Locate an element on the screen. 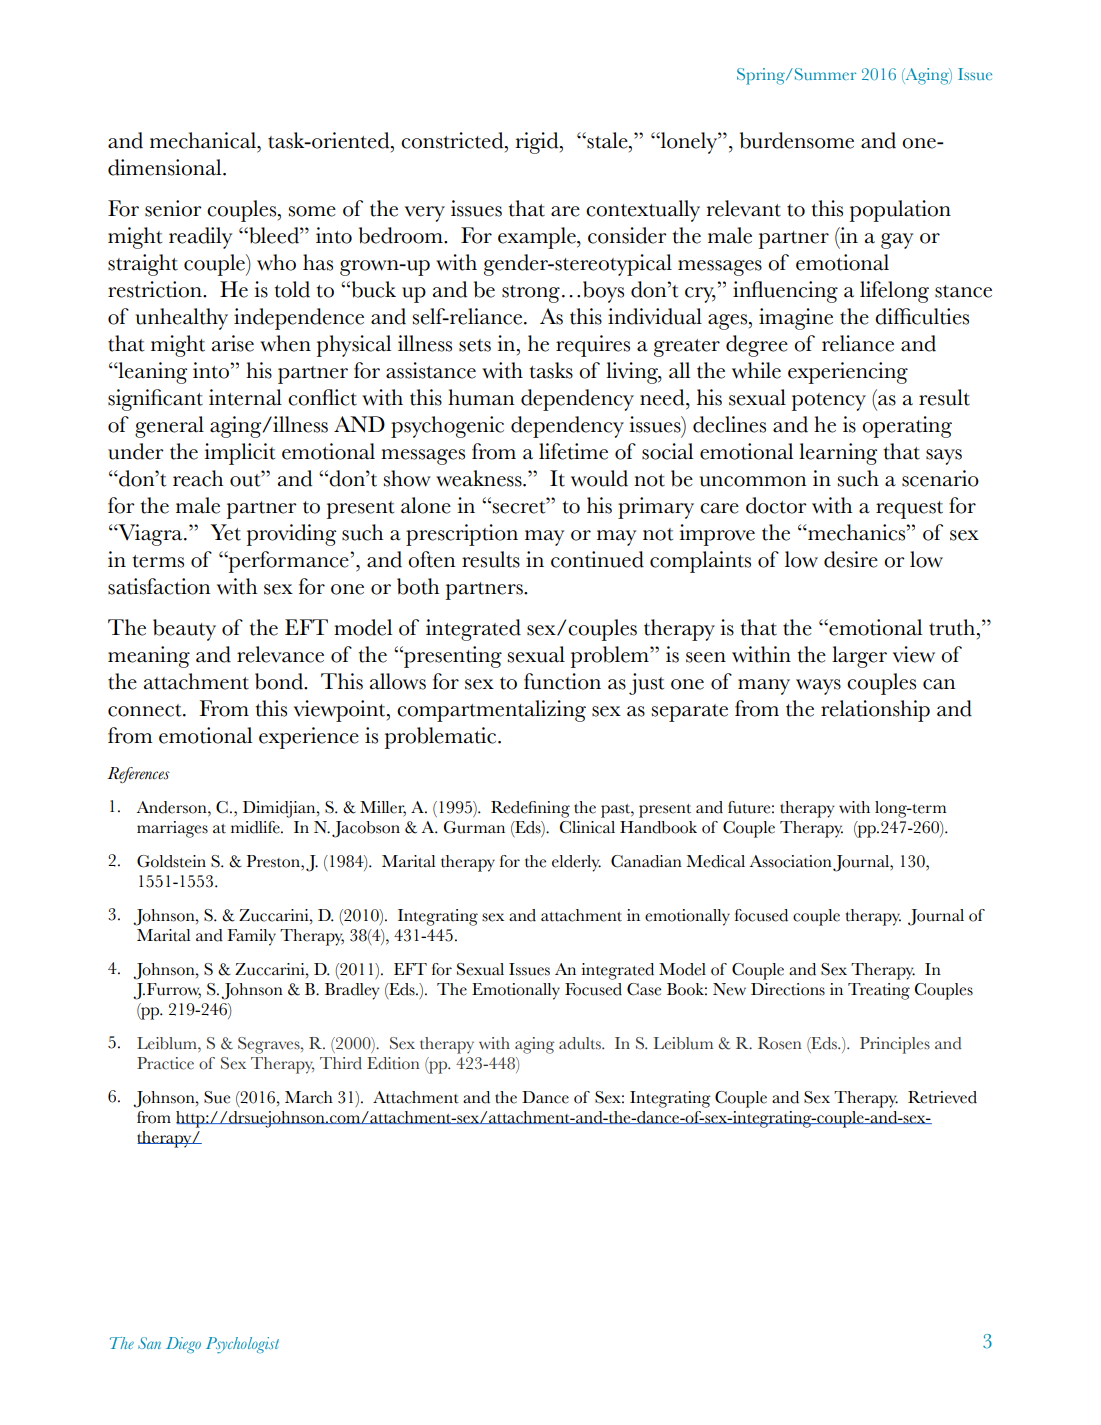 This screenshot has height=1425, width=1101. population is located at coordinates (900, 211).
